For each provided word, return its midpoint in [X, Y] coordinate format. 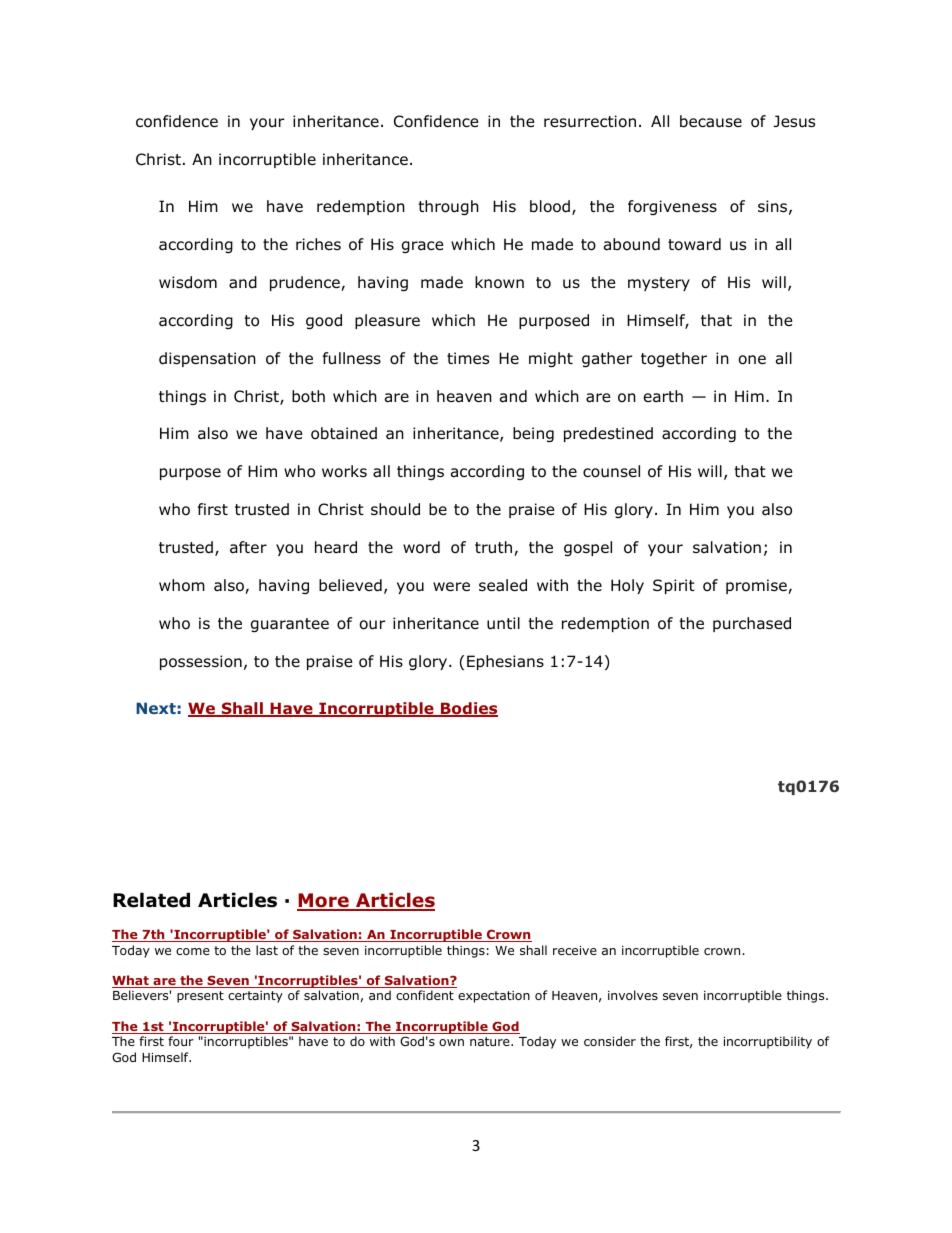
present [200, 997]
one [752, 360]
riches [318, 244]
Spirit [674, 586]
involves [633, 995]
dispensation [207, 359]
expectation [494, 997]
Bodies [468, 709]
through [448, 207]
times [468, 358]
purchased [752, 624]
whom [182, 585]
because [711, 121]
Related [151, 900]
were [451, 586]
